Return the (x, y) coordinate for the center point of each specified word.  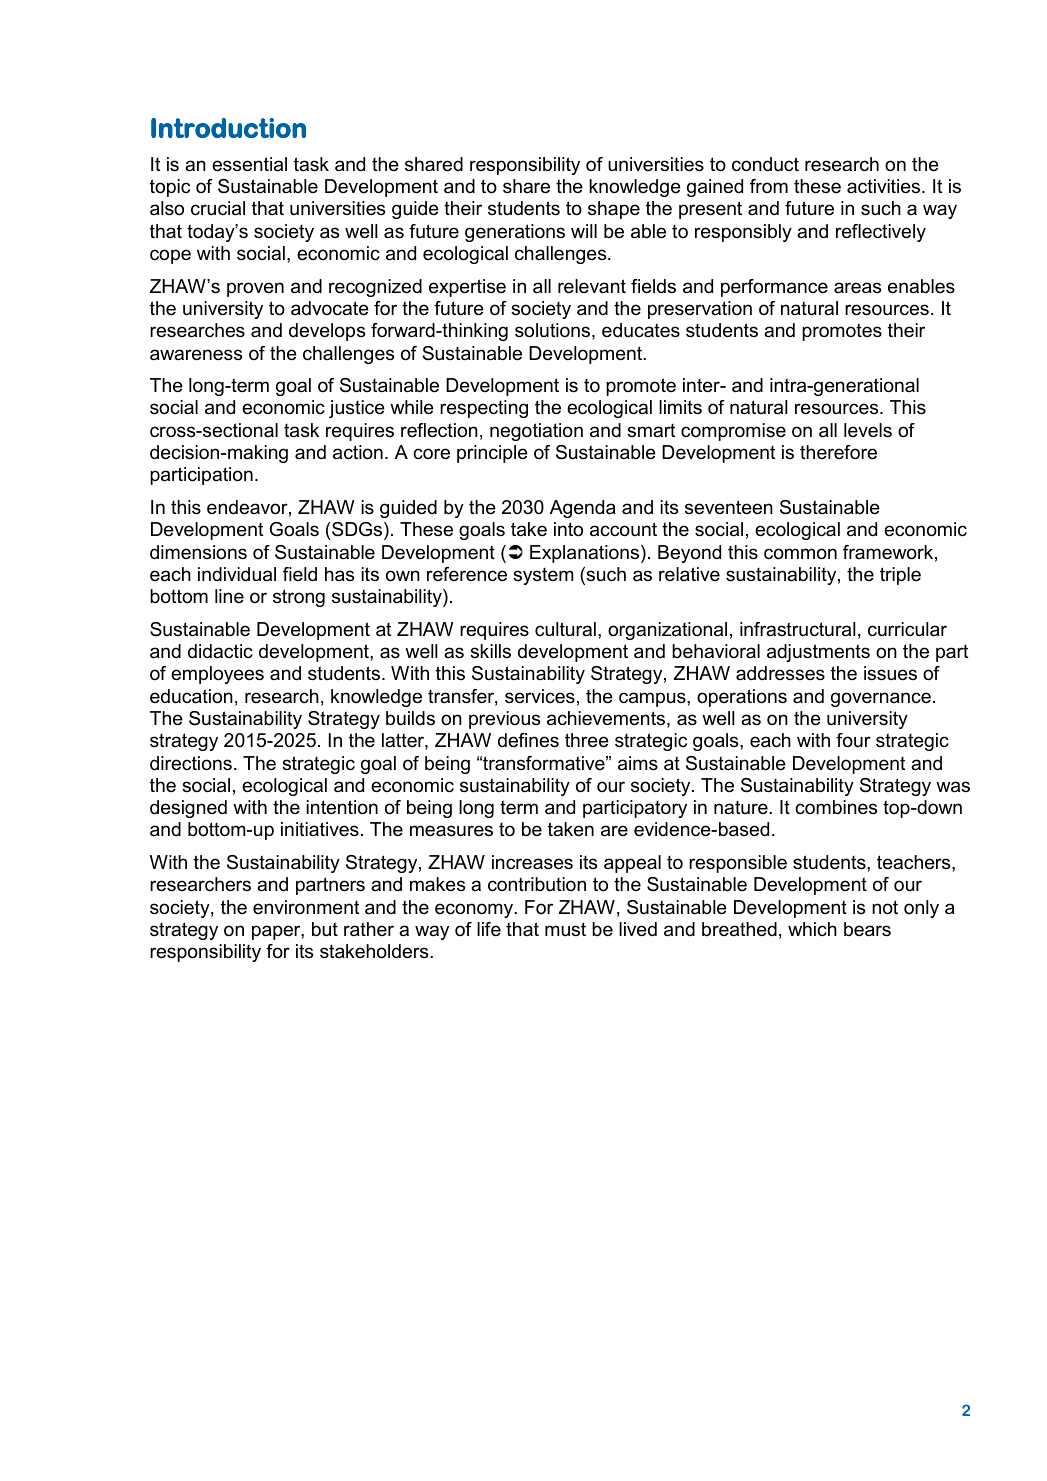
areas (857, 287)
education (191, 696)
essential (249, 164)
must (565, 929)
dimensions (198, 552)
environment (306, 907)
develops (327, 332)
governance (881, 699)
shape (614, 210)
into (568, 529)
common (800, 554)
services (540, 696)
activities (885, 186)
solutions (552, 330)
